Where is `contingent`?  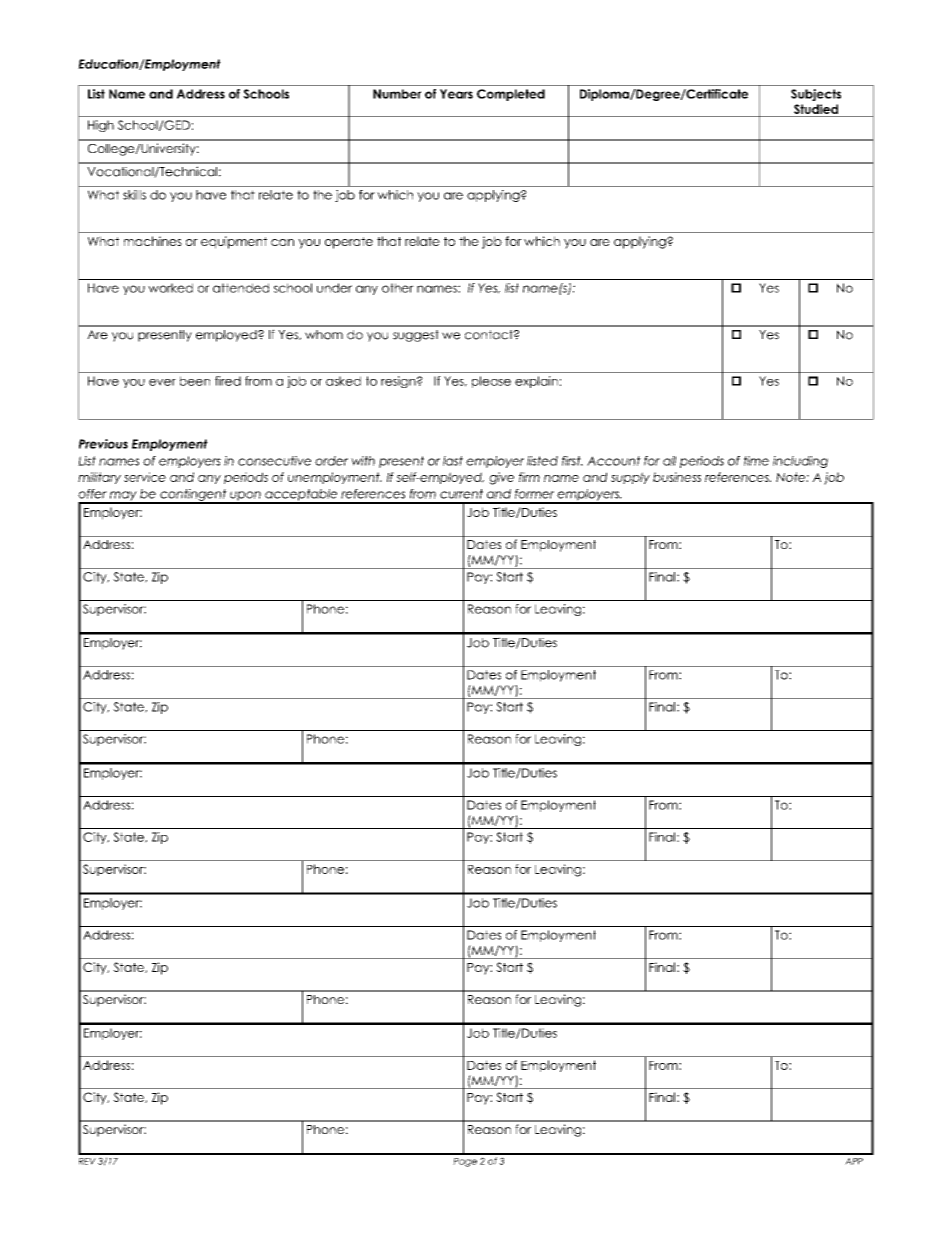
contingent is located at coordinates (193, 496).
